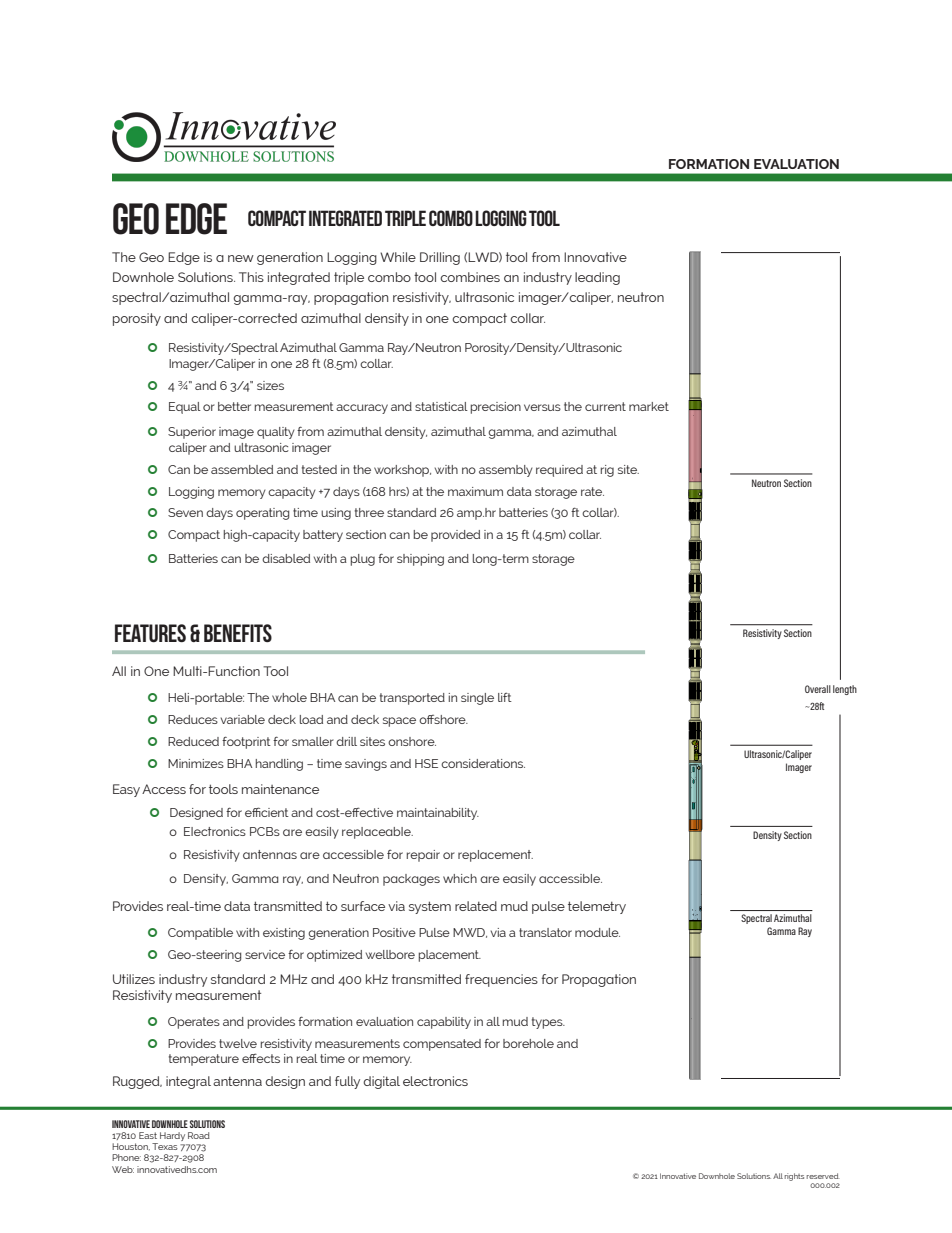 This screenshot has width=952, height=1233. I want to click on Overall, so click(818, 689).
